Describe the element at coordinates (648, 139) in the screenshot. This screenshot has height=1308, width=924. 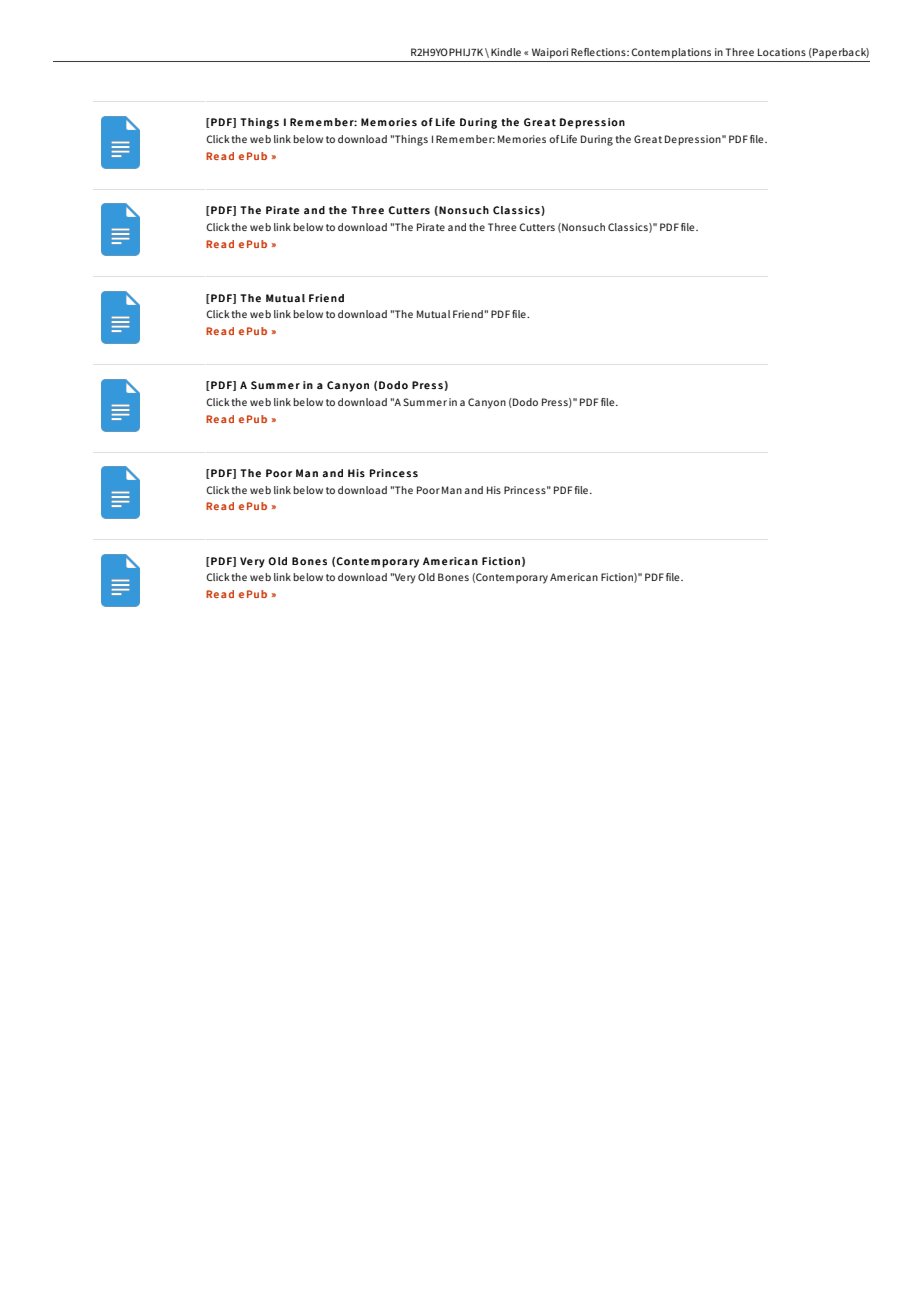
I see `Great` at that location.
